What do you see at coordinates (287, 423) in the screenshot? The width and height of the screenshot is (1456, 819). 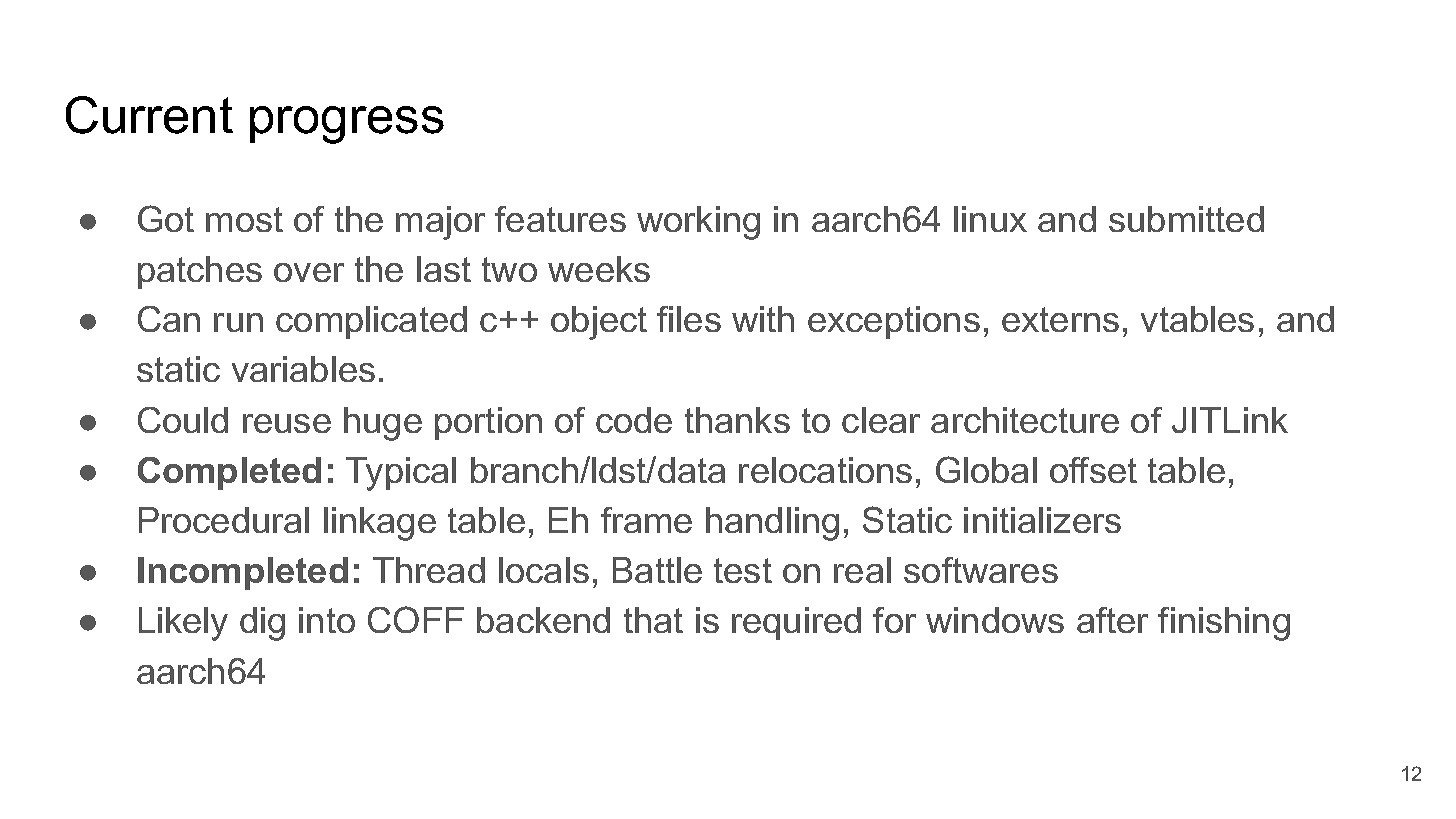 I see `reuse` at bounding box center [287, 423].
